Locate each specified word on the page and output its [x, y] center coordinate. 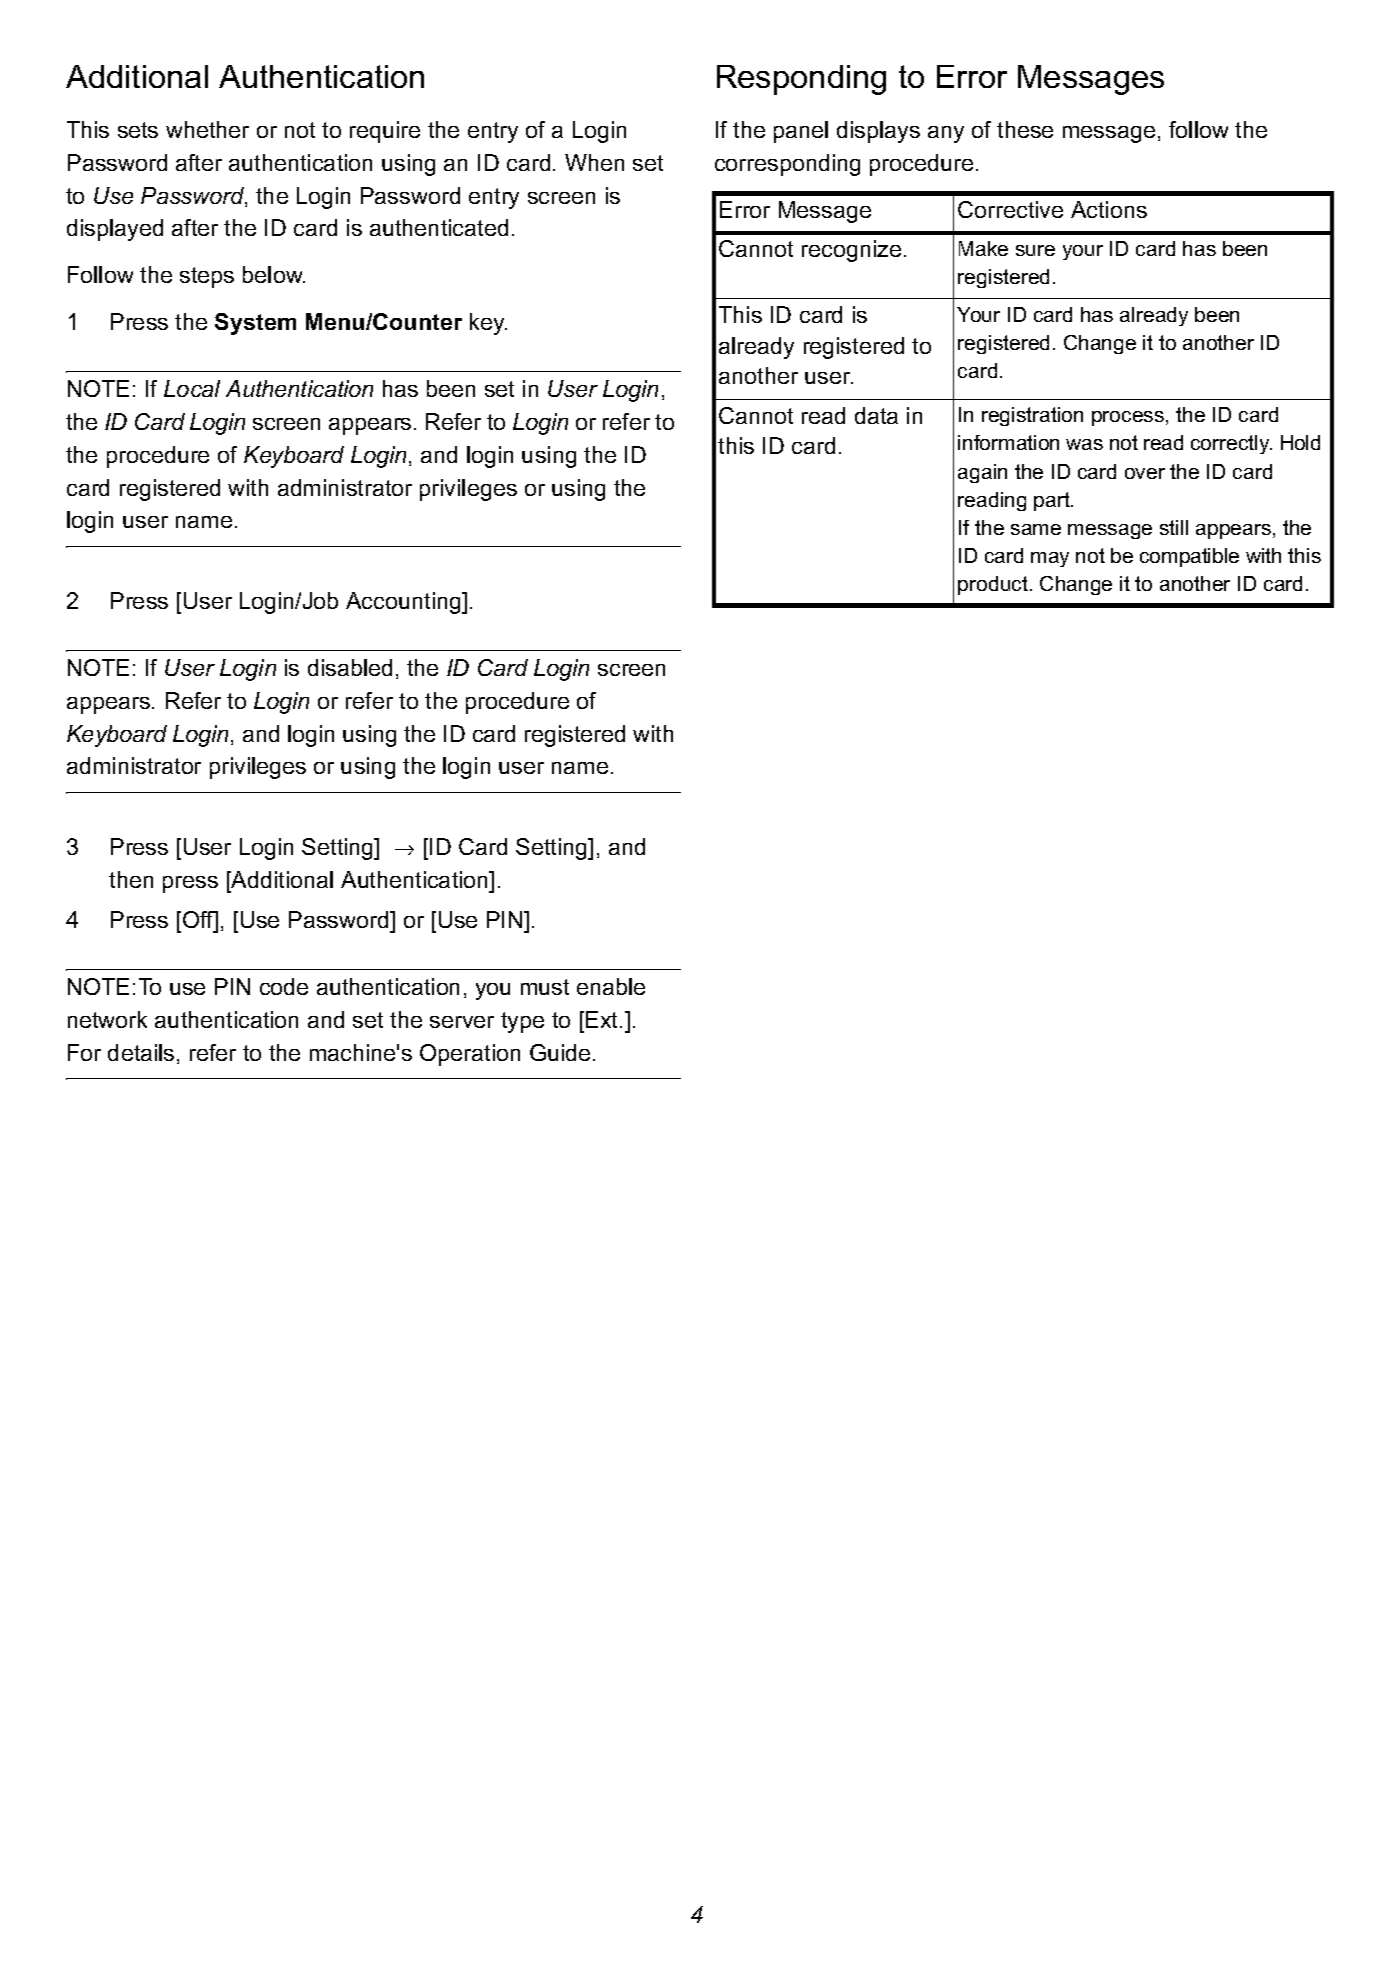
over [1145, 473]
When [594, 162]
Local [192, 388]
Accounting [404, 603]
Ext [603, 1019]
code [284, 986]
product [994, 585]
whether [207, 129]
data [876, 415]
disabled [350, 667]
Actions [1109, 209]
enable [611, 986]
